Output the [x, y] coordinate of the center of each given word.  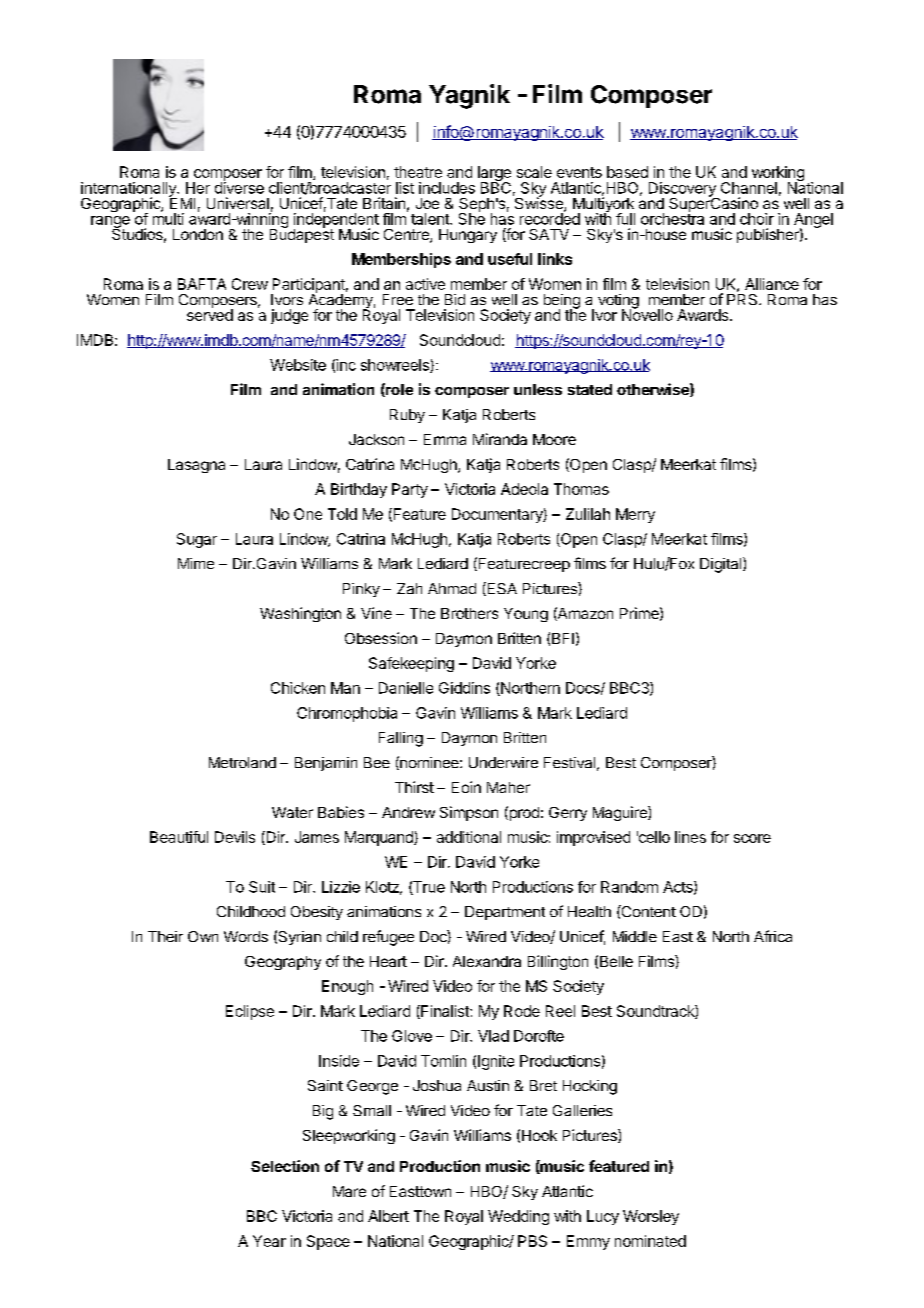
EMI [182, 202]
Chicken [298, 688]
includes [447, 188]
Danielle [406, 688]
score [752, 838]
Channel [749, 188]
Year [269, 1241]
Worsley [651, 1217]
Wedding [518, 1217]
